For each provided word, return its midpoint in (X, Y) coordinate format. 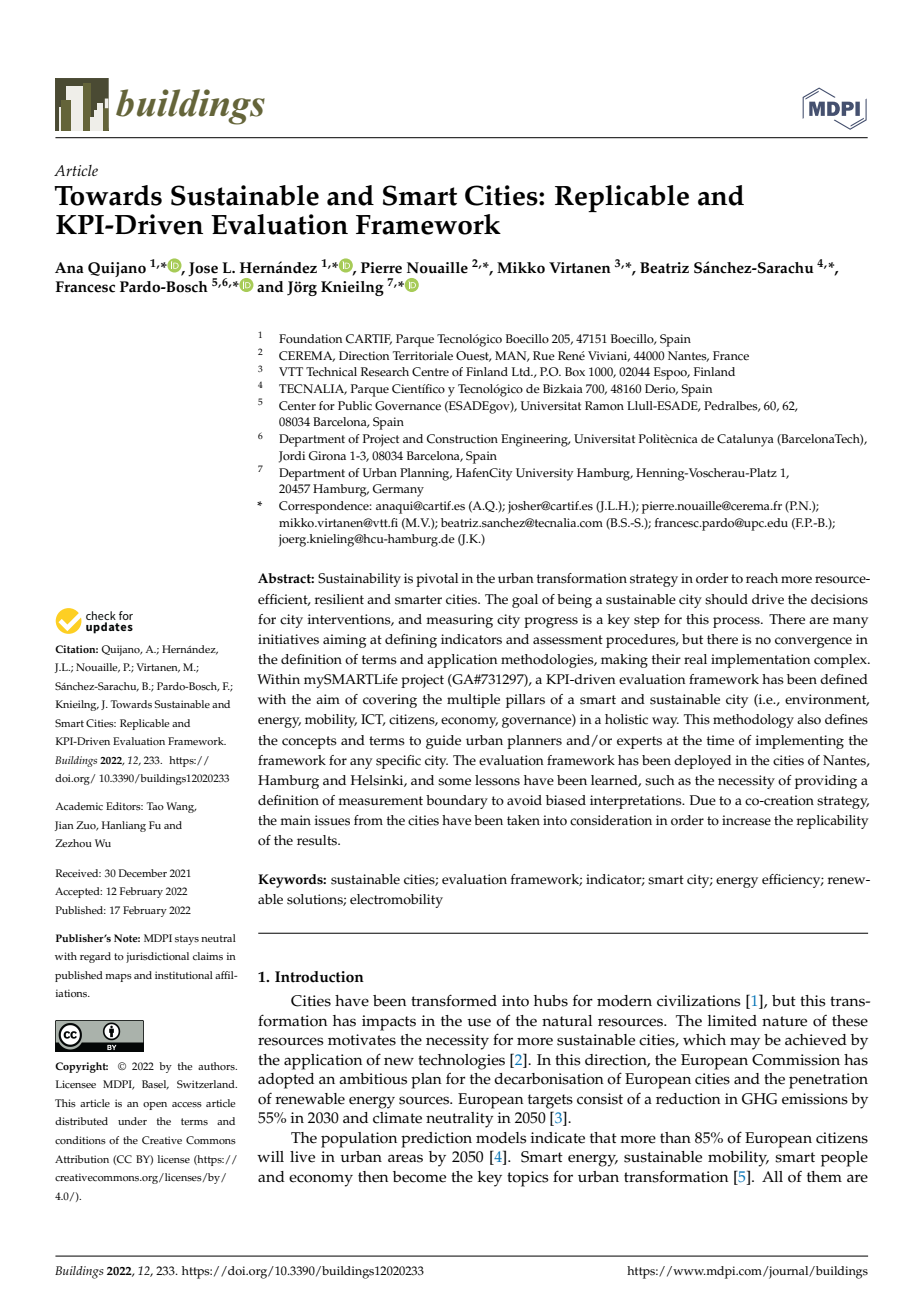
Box (575, 372)
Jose (203, 269)
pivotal (437, 580)
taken (523, 820)
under (132, 1121)
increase (746, 820)
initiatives (288, 639)
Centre (430, 372)
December (143, 873)
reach (762, 578)
